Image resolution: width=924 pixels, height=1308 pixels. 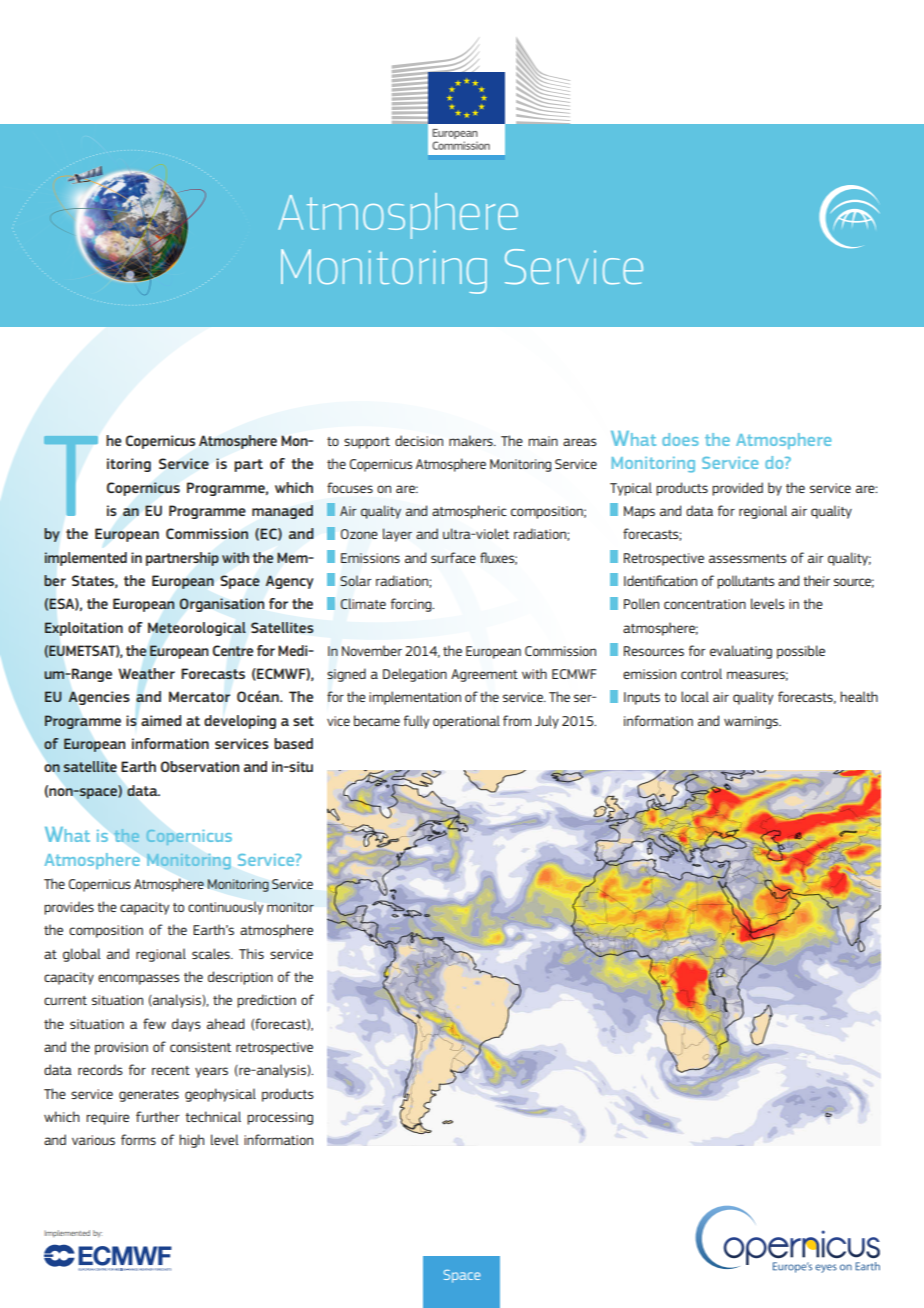 I want to click on further, so click(x=158, y=1116).
